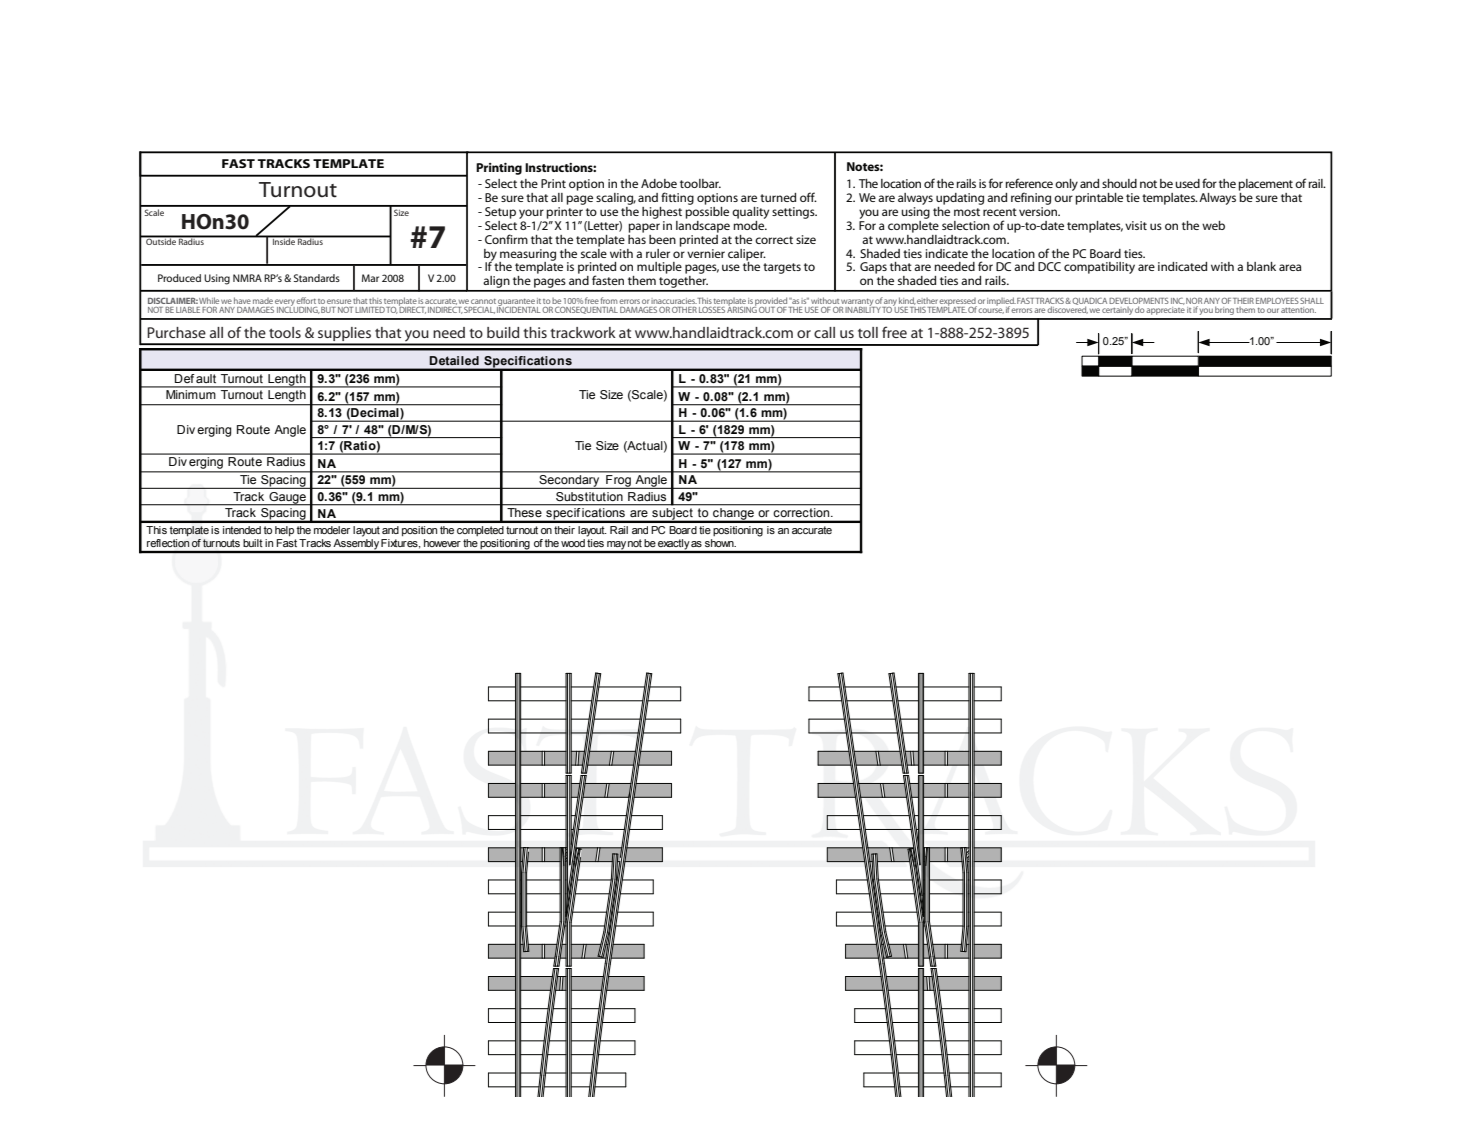 Image resolution: width=1462 pixels, height=1130 pixels. I want to click on Setup, so click(500, 213).
